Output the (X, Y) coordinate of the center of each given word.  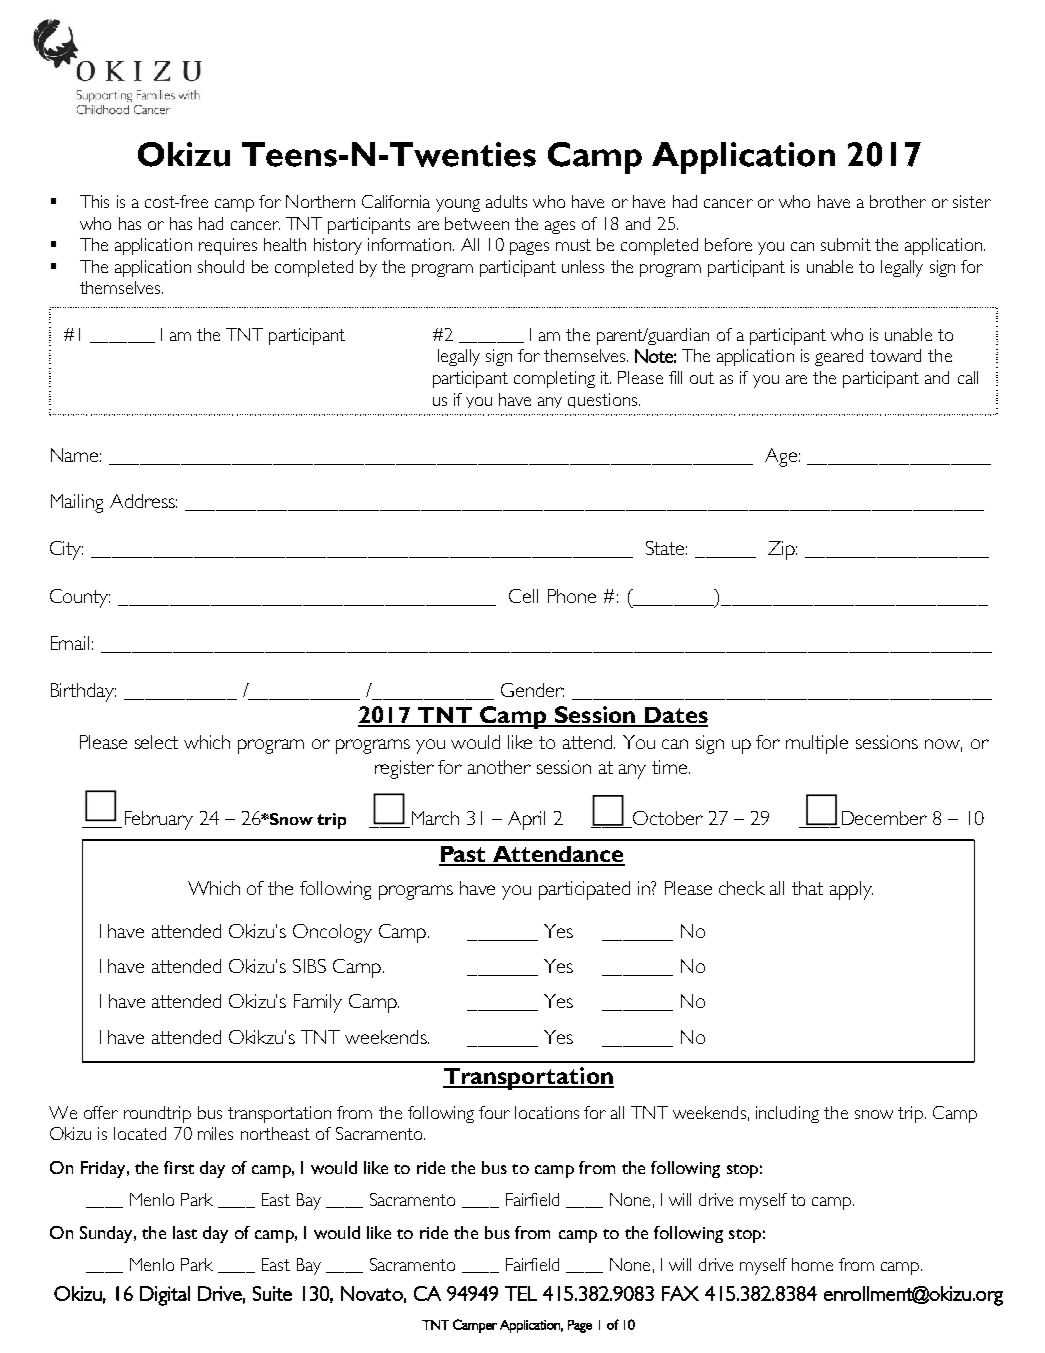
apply (851, 890)
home (812, 1264)
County (80, 598)
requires (228, 246)
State (666, 548)
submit (846, 244)
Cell (523, 596)
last (185, 1232)
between (477, 223)
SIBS (309, 966)
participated (584, 890)
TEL (521, 1293)
